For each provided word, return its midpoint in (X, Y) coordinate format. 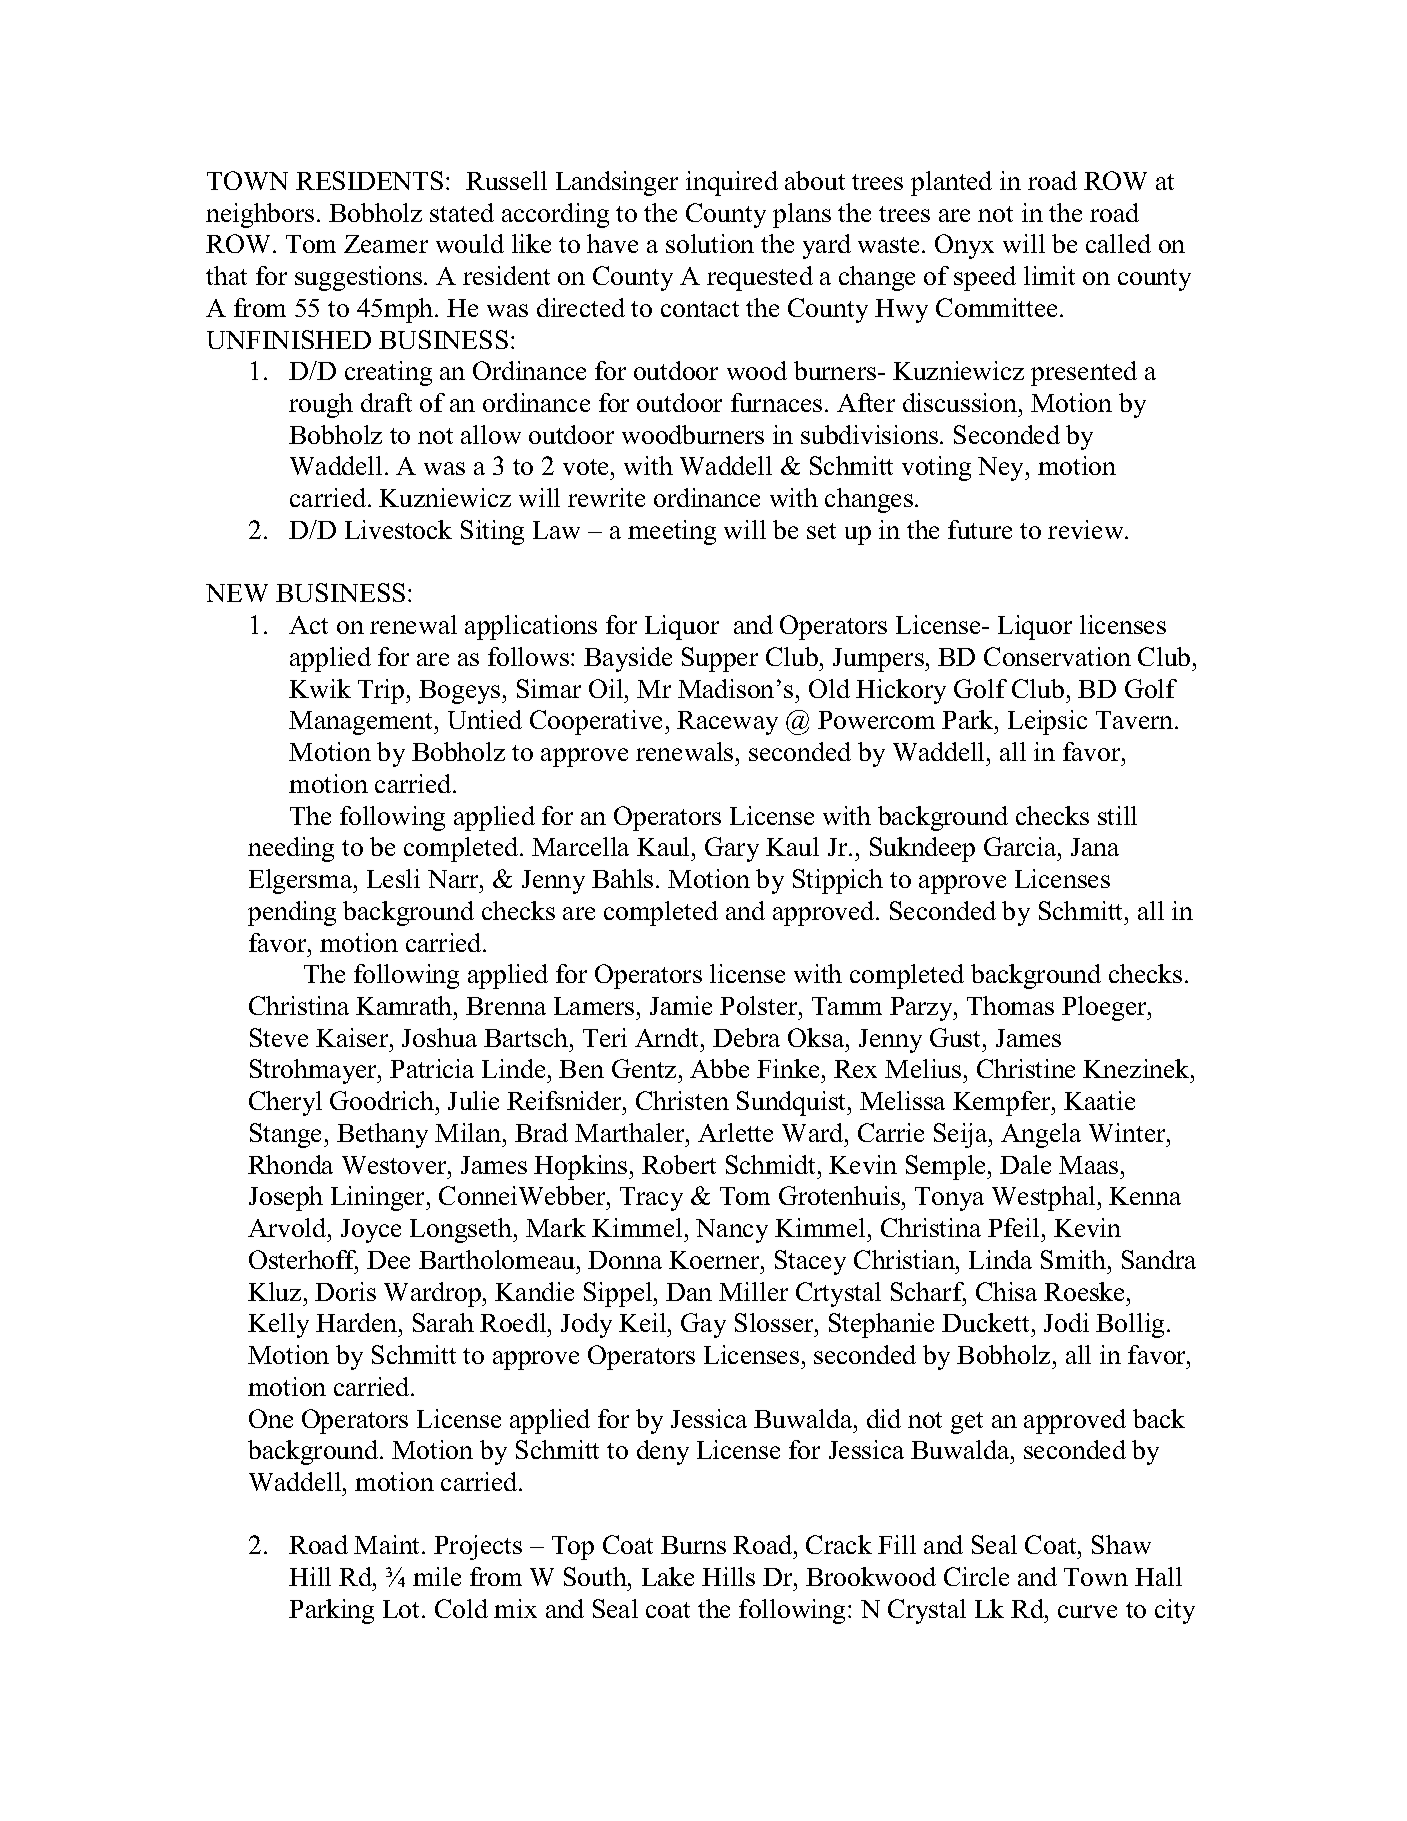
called (1118, 243)
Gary (732, 849)
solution (710, 243)
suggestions (358, 278)
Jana (1095, 847)
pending (292, 913)
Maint (388, 1544)
